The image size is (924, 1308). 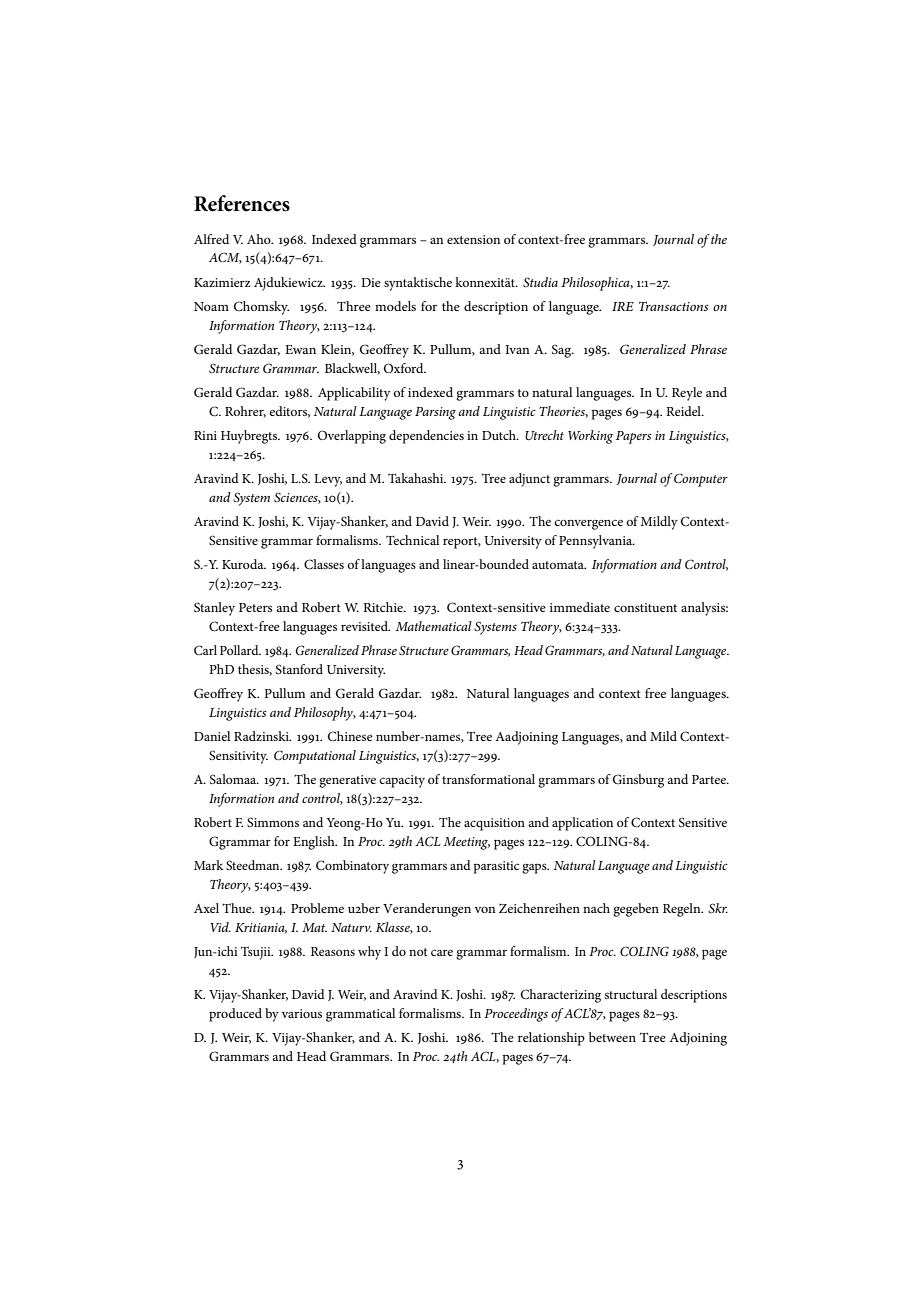 I want to click on Mathematical, so click(x=434, y=626).
